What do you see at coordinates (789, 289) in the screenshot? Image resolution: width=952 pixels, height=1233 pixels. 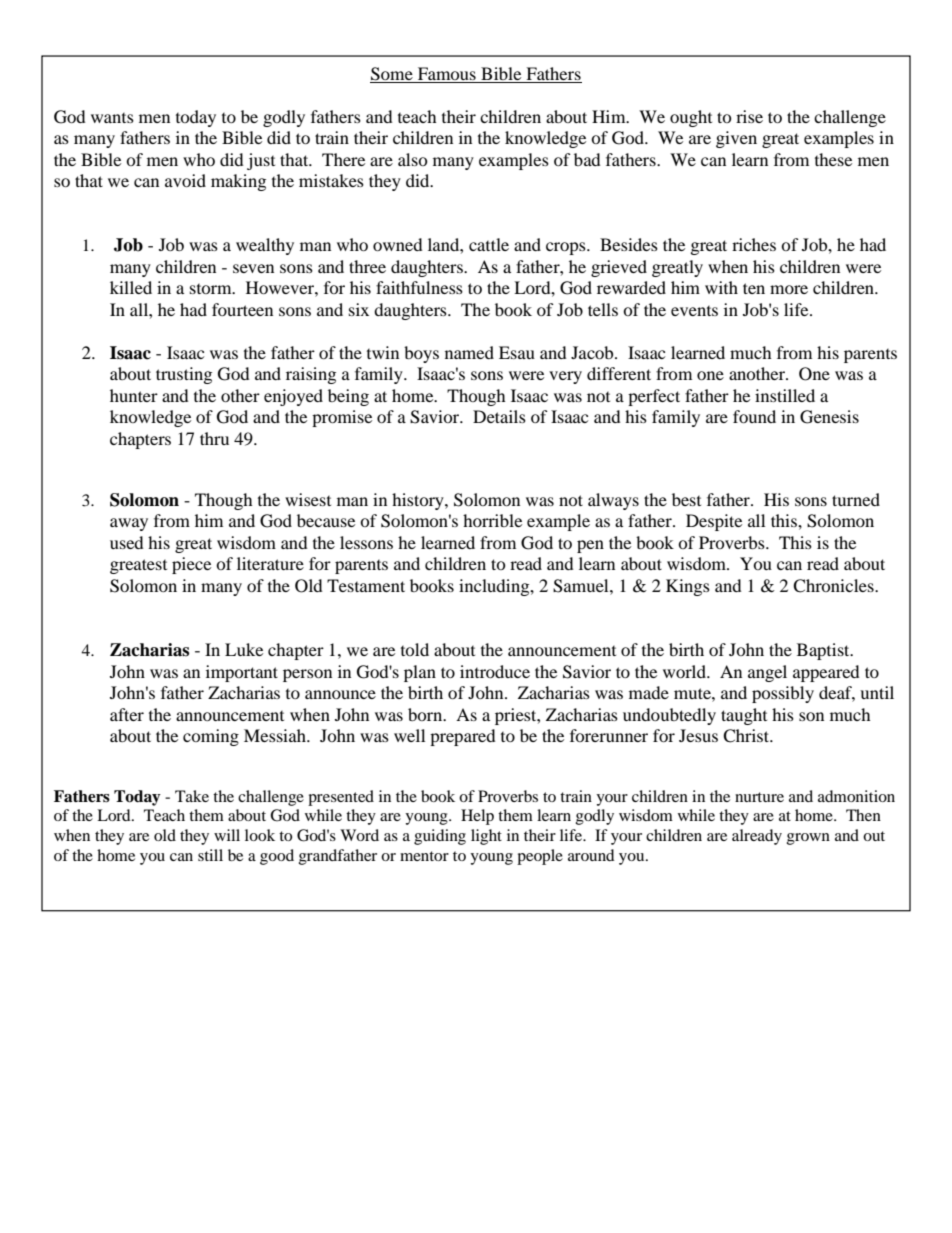 I see `more` at bounding box center [789, 289].
